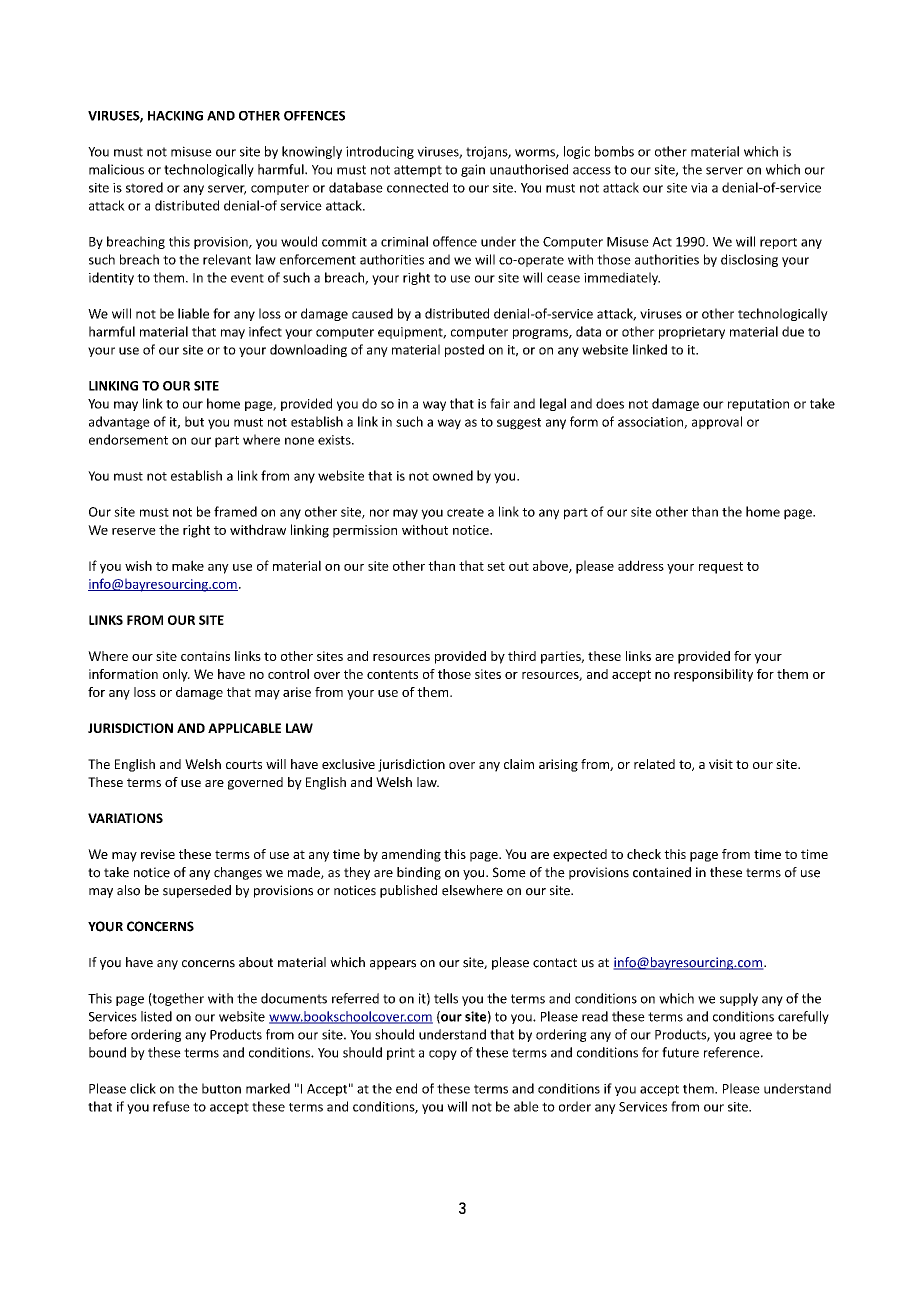  I want to click on contained, so click(662, 872).
